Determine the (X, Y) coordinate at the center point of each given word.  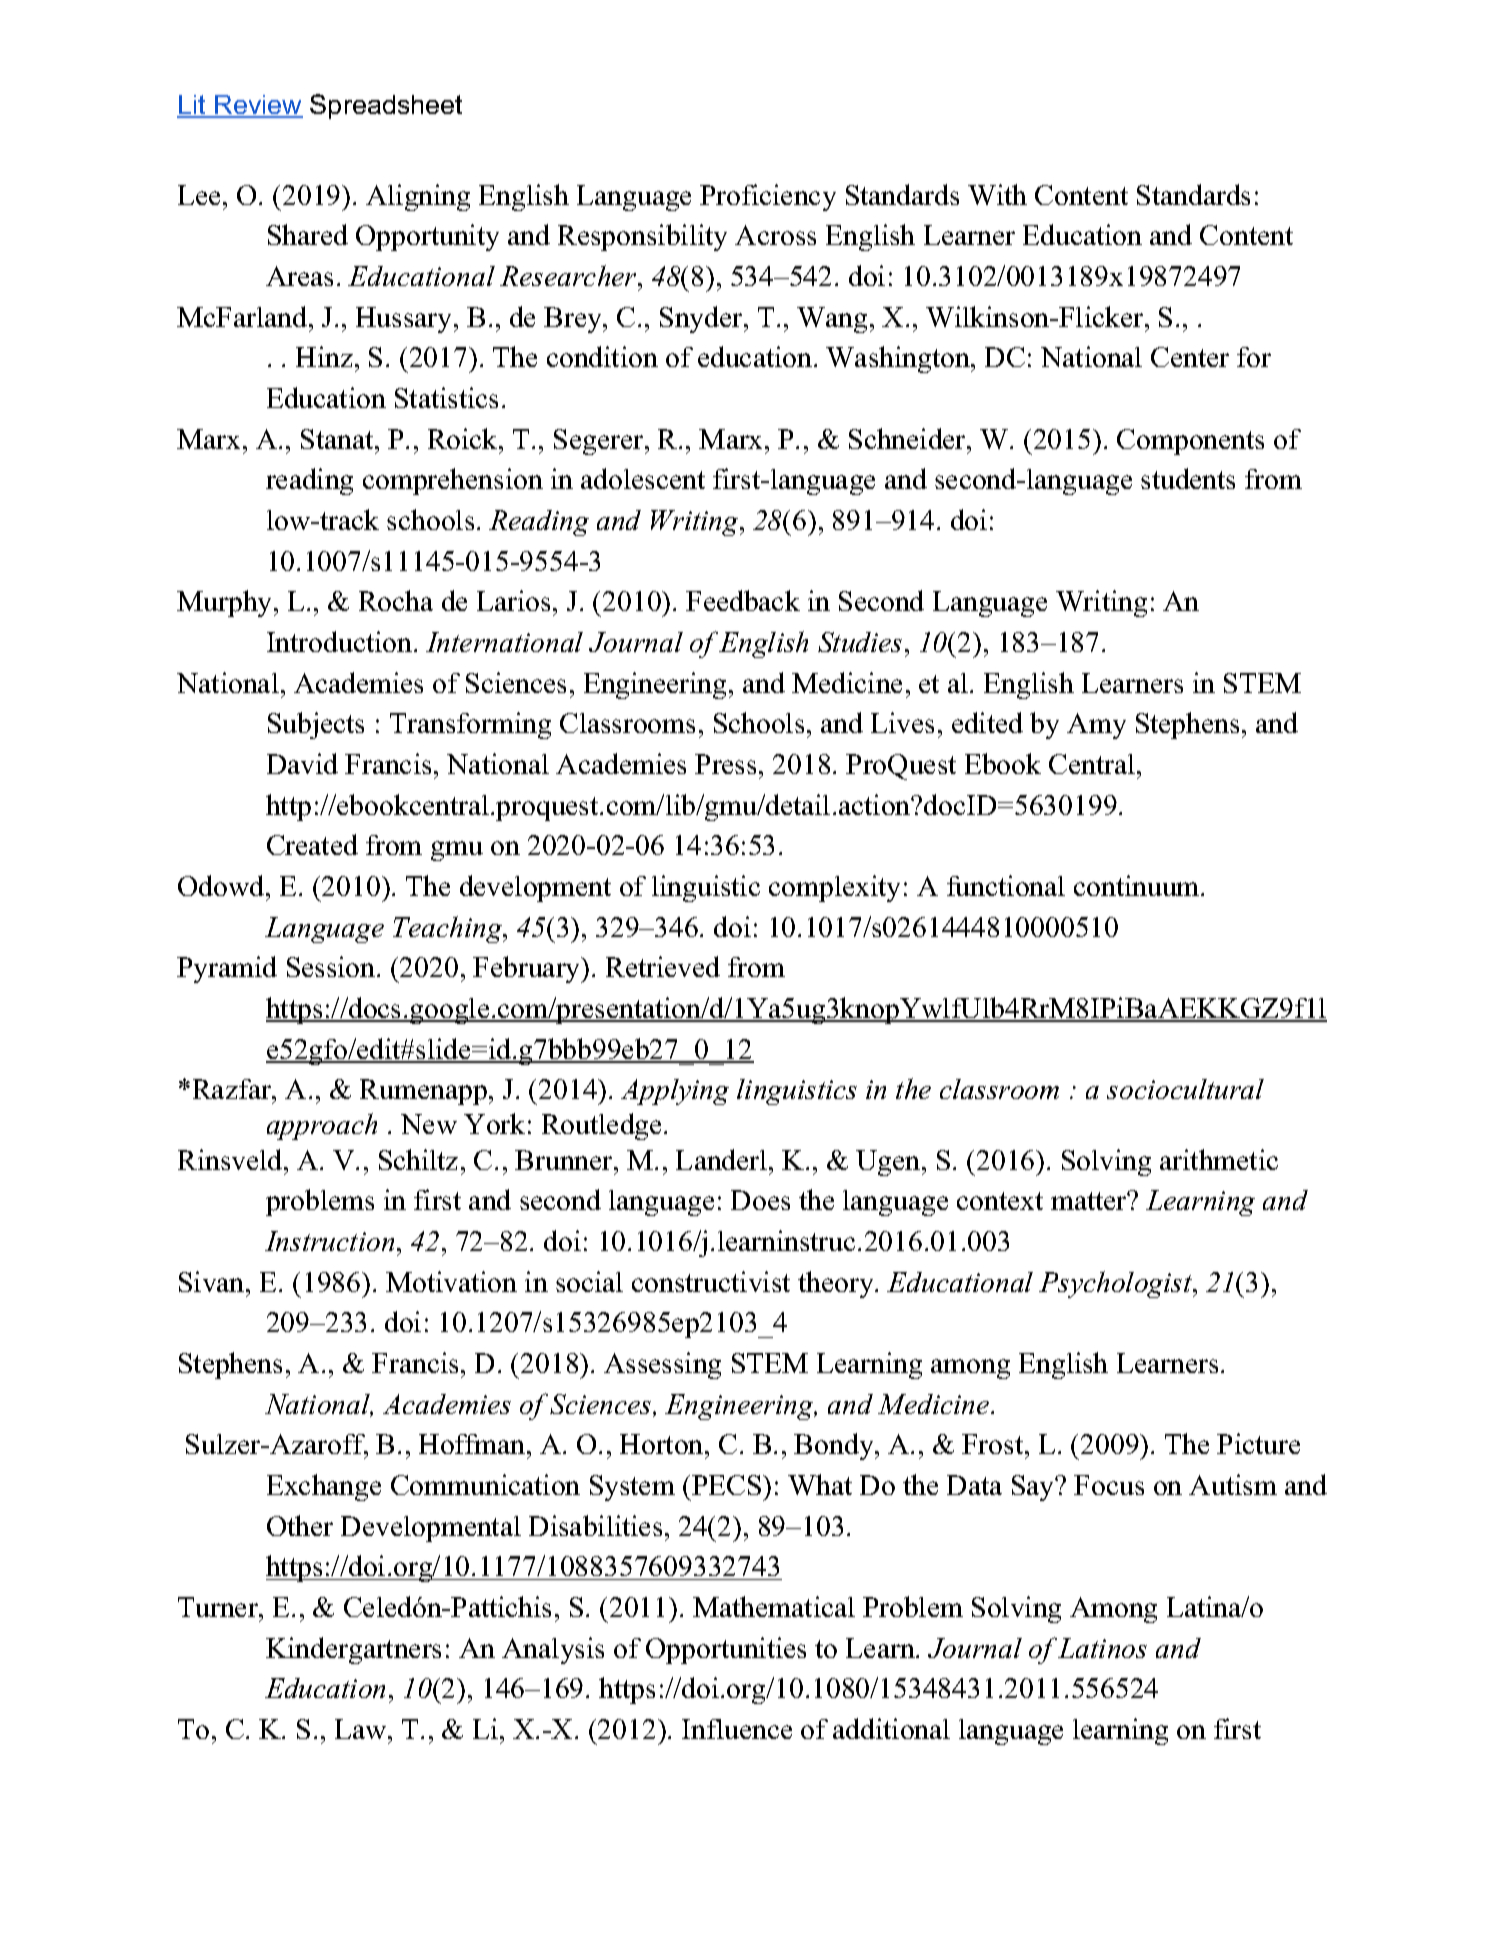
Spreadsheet (386, 106)
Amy (1096, 726)
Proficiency (768, 197)
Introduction (341, 641)
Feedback (743, 600)
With (997, 194)
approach (322, 1126)
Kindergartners (353, 1650)
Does (760, 1200)
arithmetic (1219, 1159)
